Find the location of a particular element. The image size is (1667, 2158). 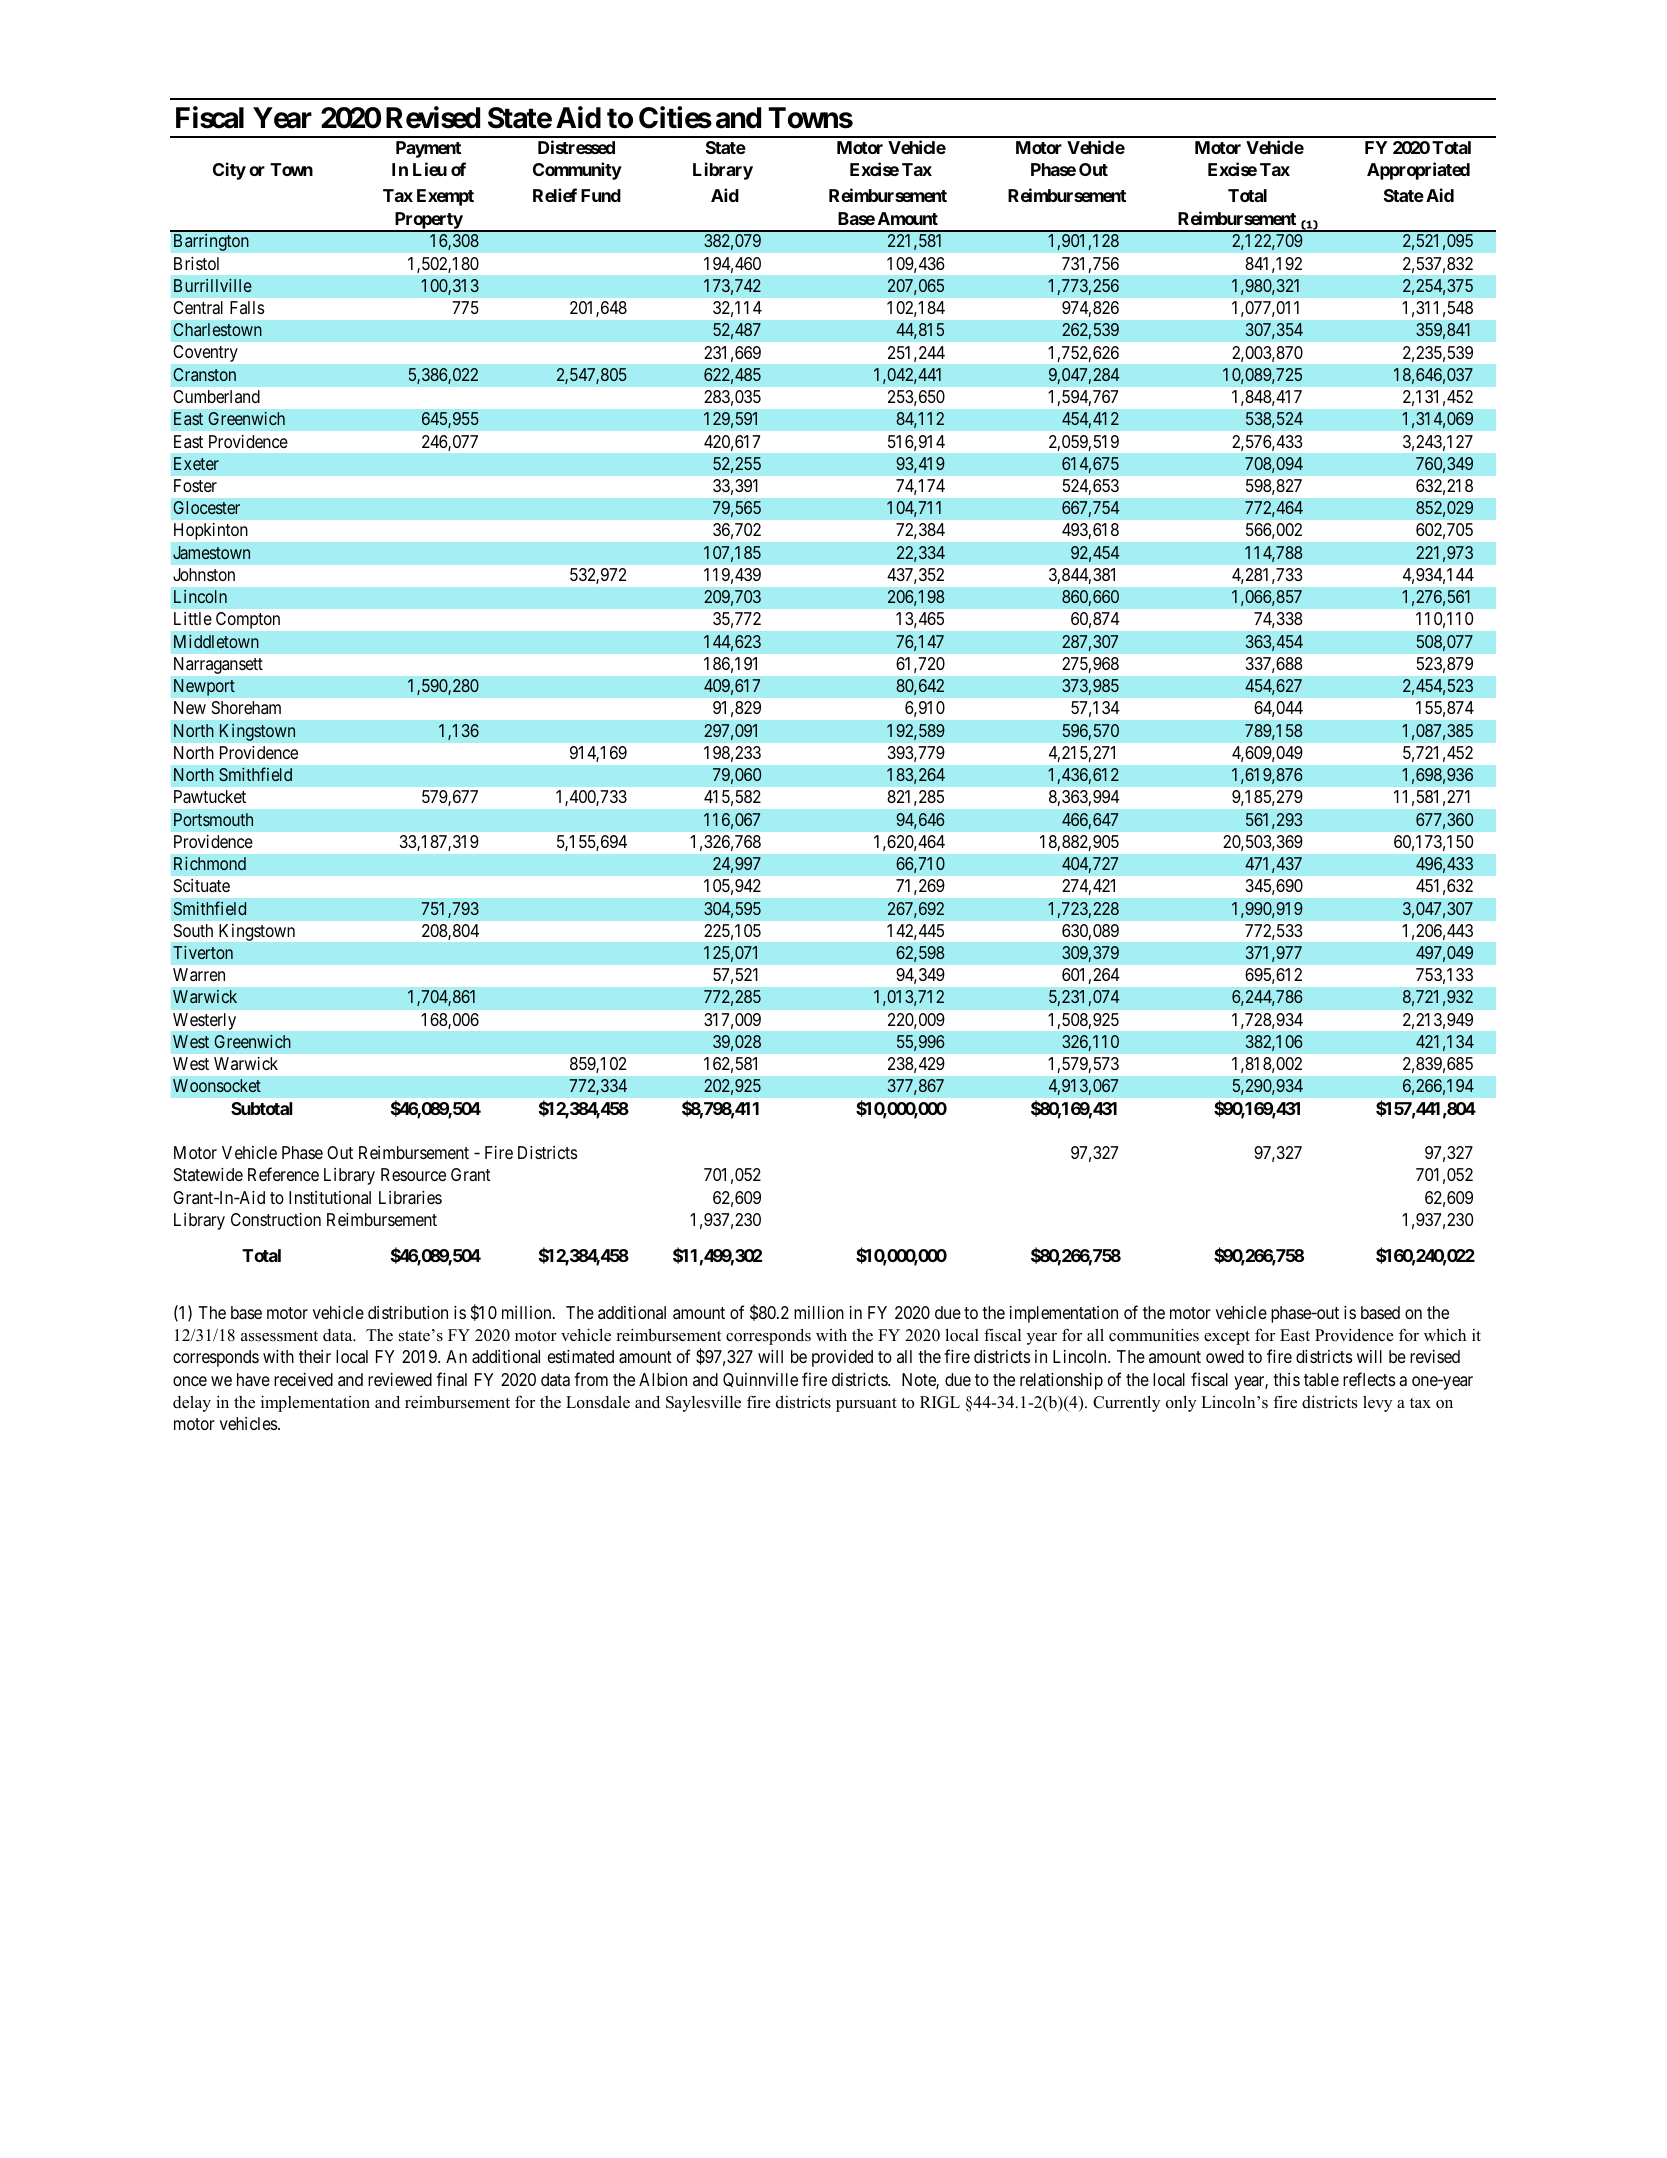

Resource is located at coordinates (413, 1174).
